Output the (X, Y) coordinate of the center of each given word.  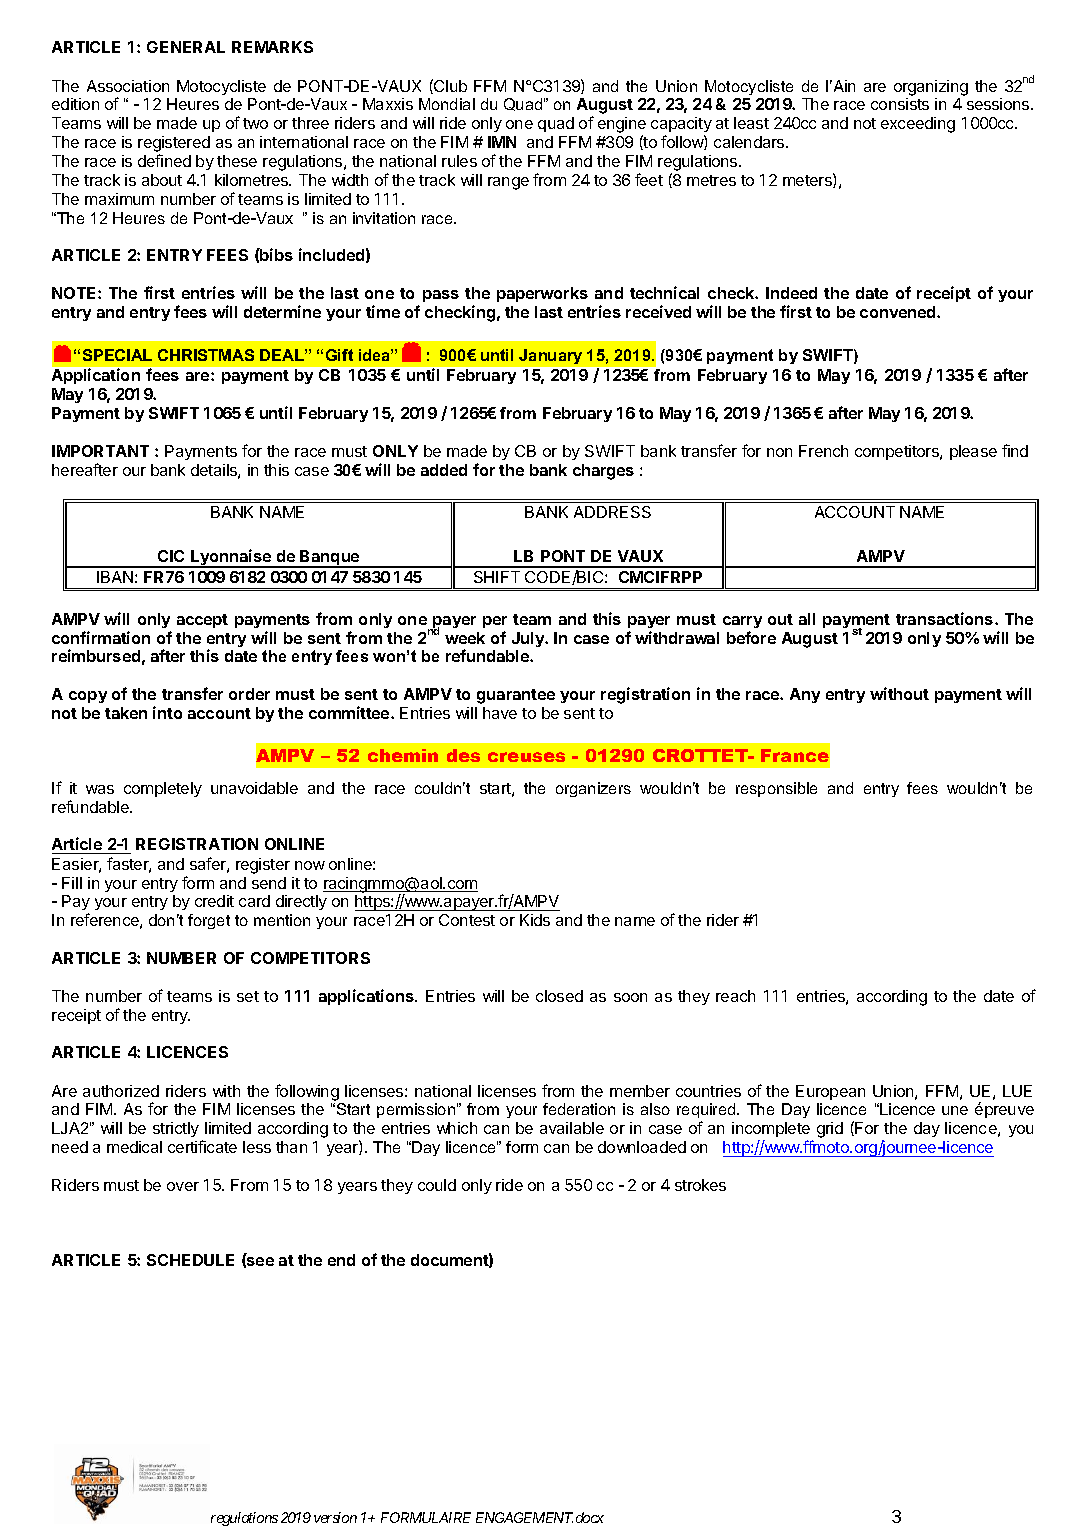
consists (900, 104)
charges (603, 472)
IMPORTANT (100, 451)
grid (830, 1130)
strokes (700, 1185)
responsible (776, 789)
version (335, 1517)
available (572, 1128)
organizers (593, 789)
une (955, 1110)
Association (128, 86)
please (973, 452)
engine (622, 126)
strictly (176, 1129)
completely (163, 789)
